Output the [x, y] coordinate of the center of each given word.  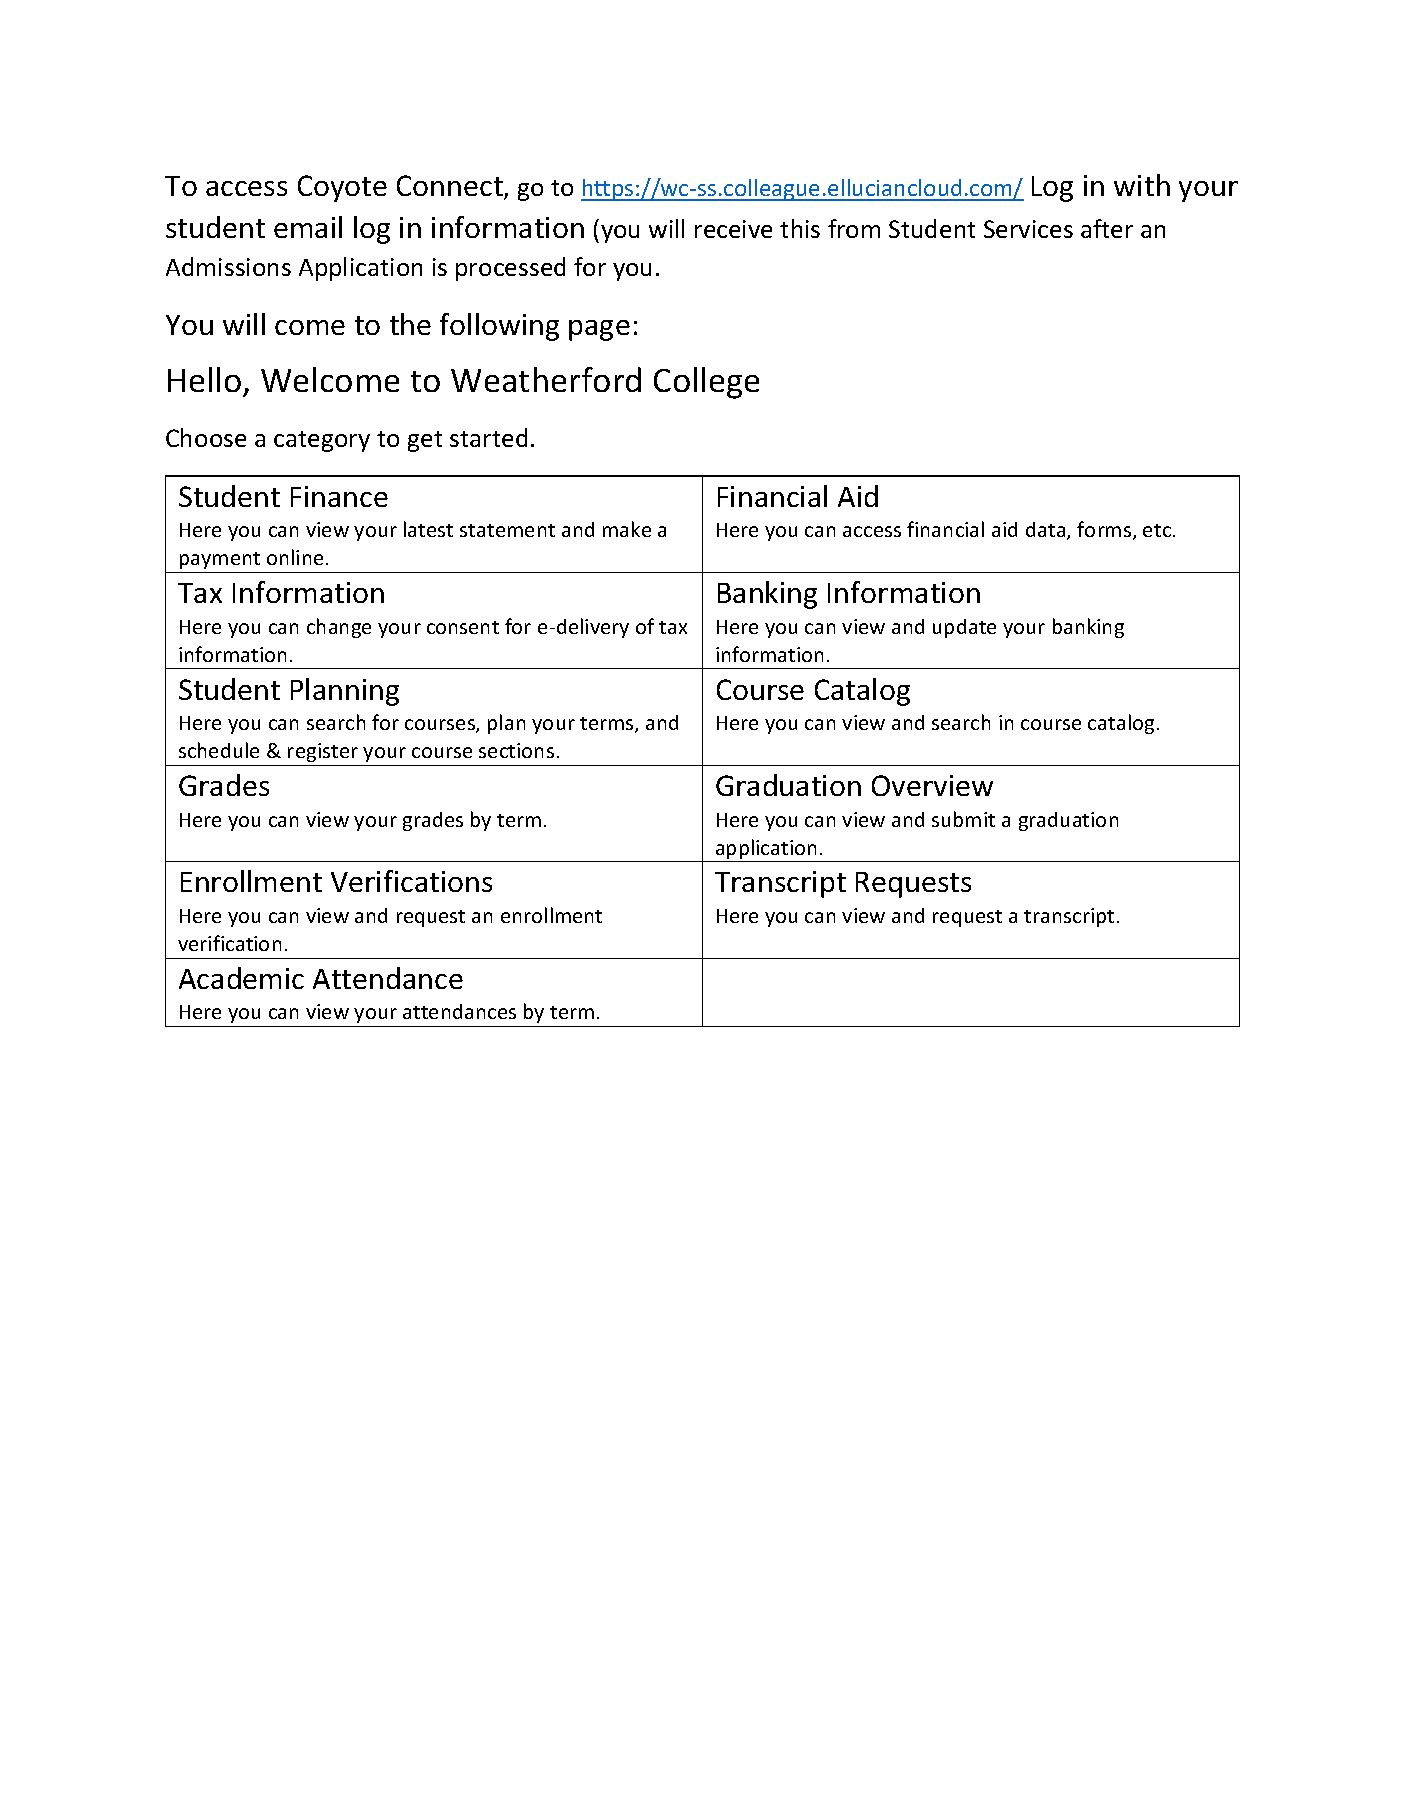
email [308, 227]
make [627, 529]
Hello [204, 379]
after [1107, 228]
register [323, 752]
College [706, 383]
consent [463, 627]
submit [963, 819]
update [964, 628]
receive [733, 229]
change [339, 628]
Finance [339, 496]
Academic [241, 978]
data [1047, 531]
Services [1028, 229]
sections [516, 750]
